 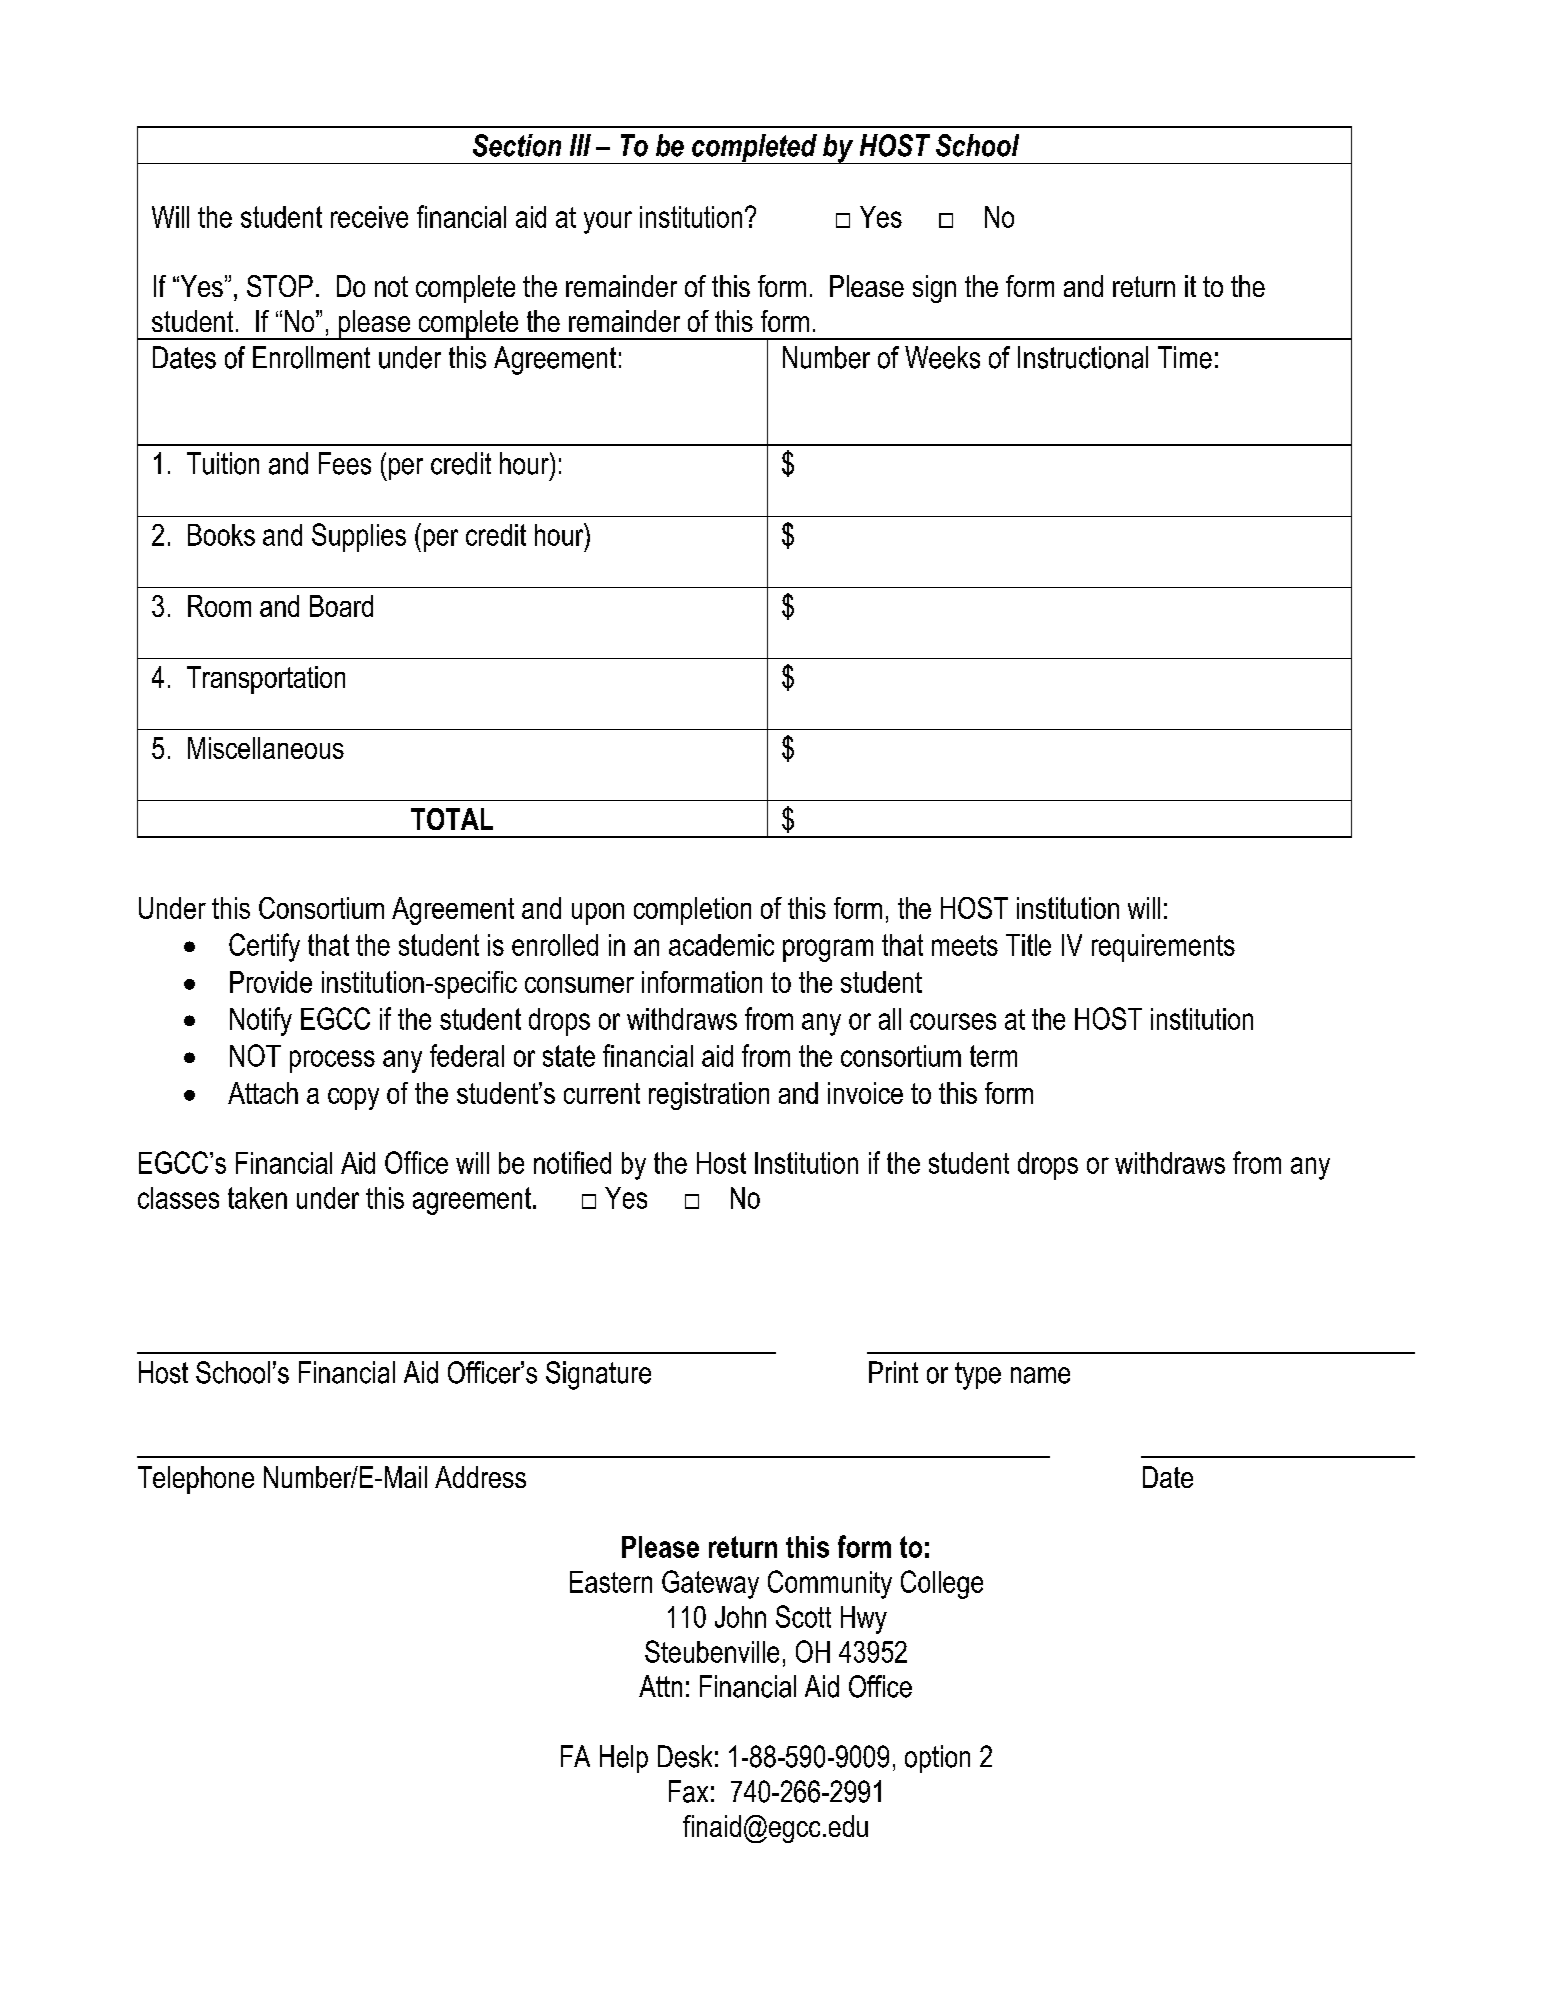 I want to click on Supplies, so click(x=359, y=537).
